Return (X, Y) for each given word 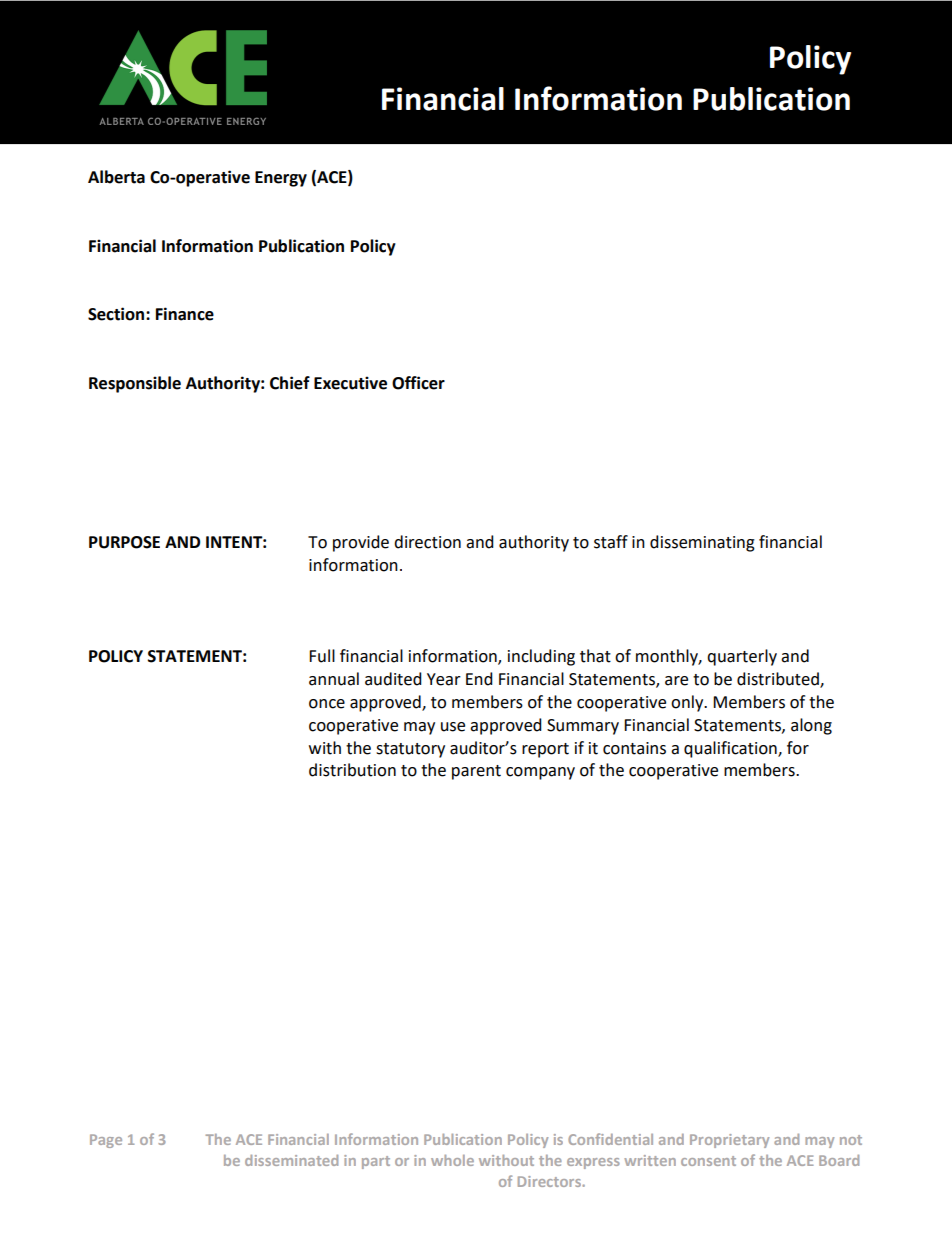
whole (452, 1160)
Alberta (116, 177)
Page (106, 1141)
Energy (281, 179)
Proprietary (729, 1141)
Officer (418, 383)
